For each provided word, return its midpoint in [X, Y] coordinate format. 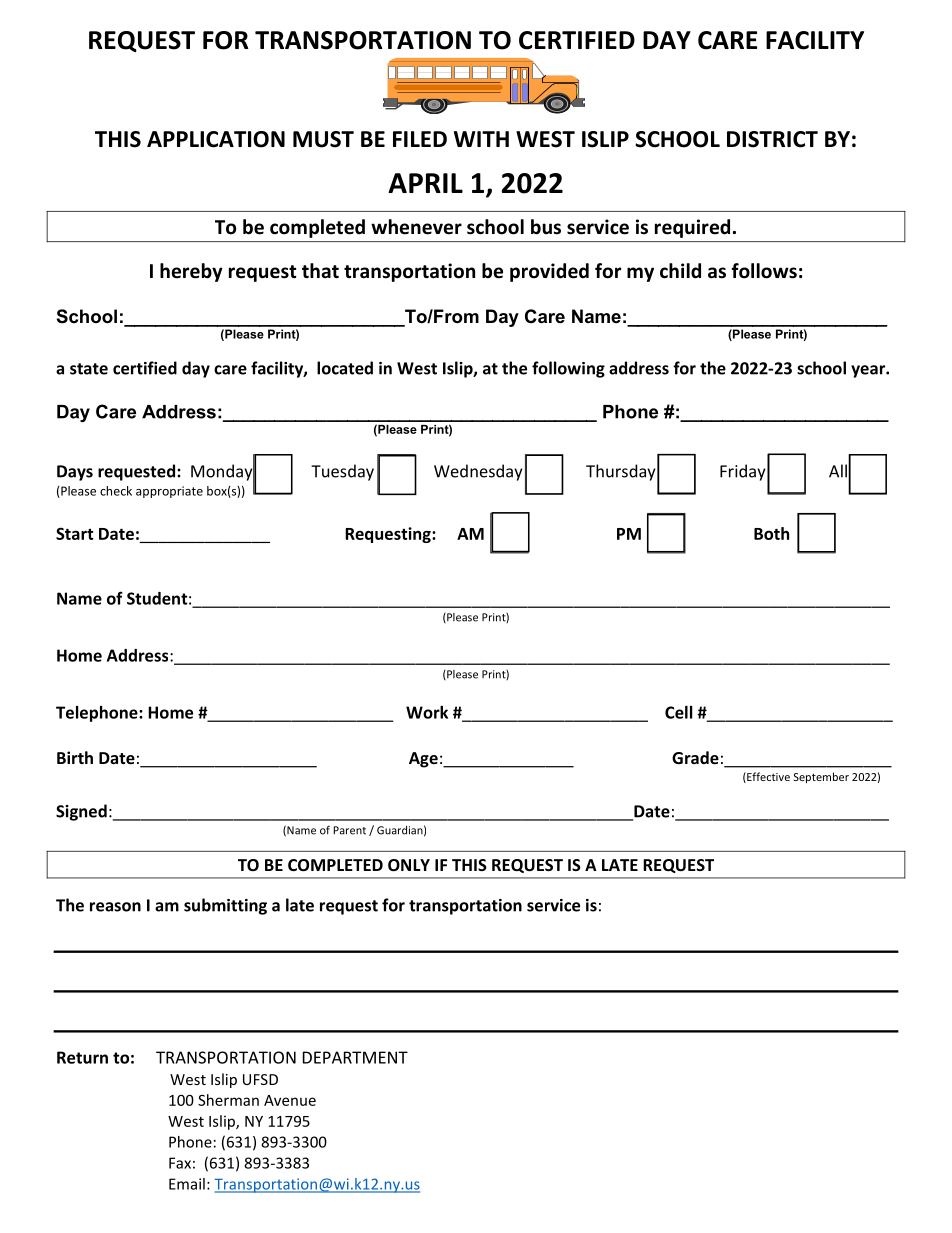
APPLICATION [216, 139]
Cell [679, 712]
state [89, 369]
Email [187, 1184]
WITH [481, 139]
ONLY [409, 865]
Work [427, 712]
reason [115, 907]
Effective [767, 777]
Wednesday [478, 472]
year [869, 371]
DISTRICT [772, 139]
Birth [75, 757]
